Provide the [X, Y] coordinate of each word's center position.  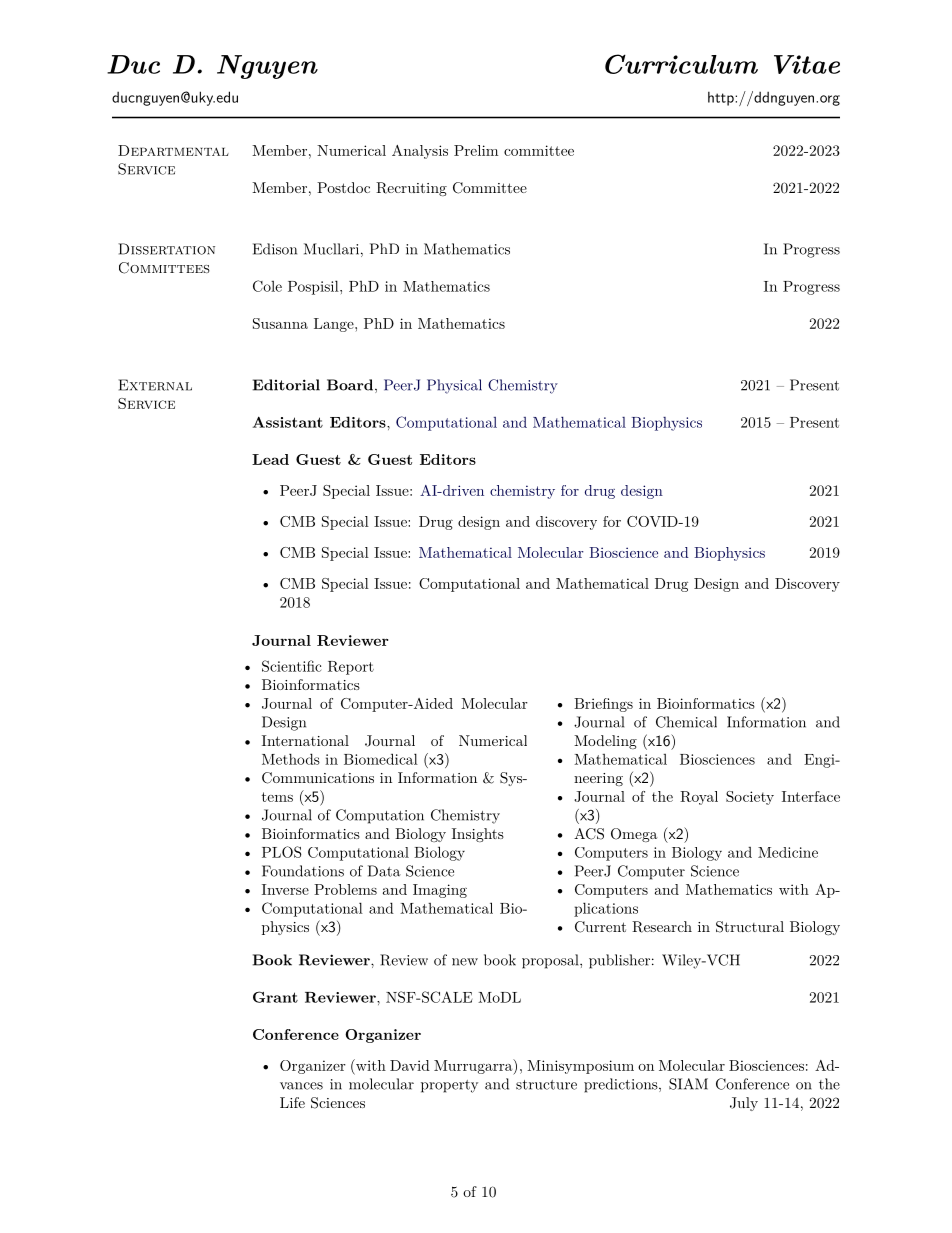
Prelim [476, 150]
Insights [478, 835]
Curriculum [681, 64]
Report [351, 668]
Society [750, 798]
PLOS [281, 852]
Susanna [280, 323]
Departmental [173, 150]
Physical [454, 386]
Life [292, 1102]
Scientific [291, 666]
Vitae [807, 64]
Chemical [686, 722]
